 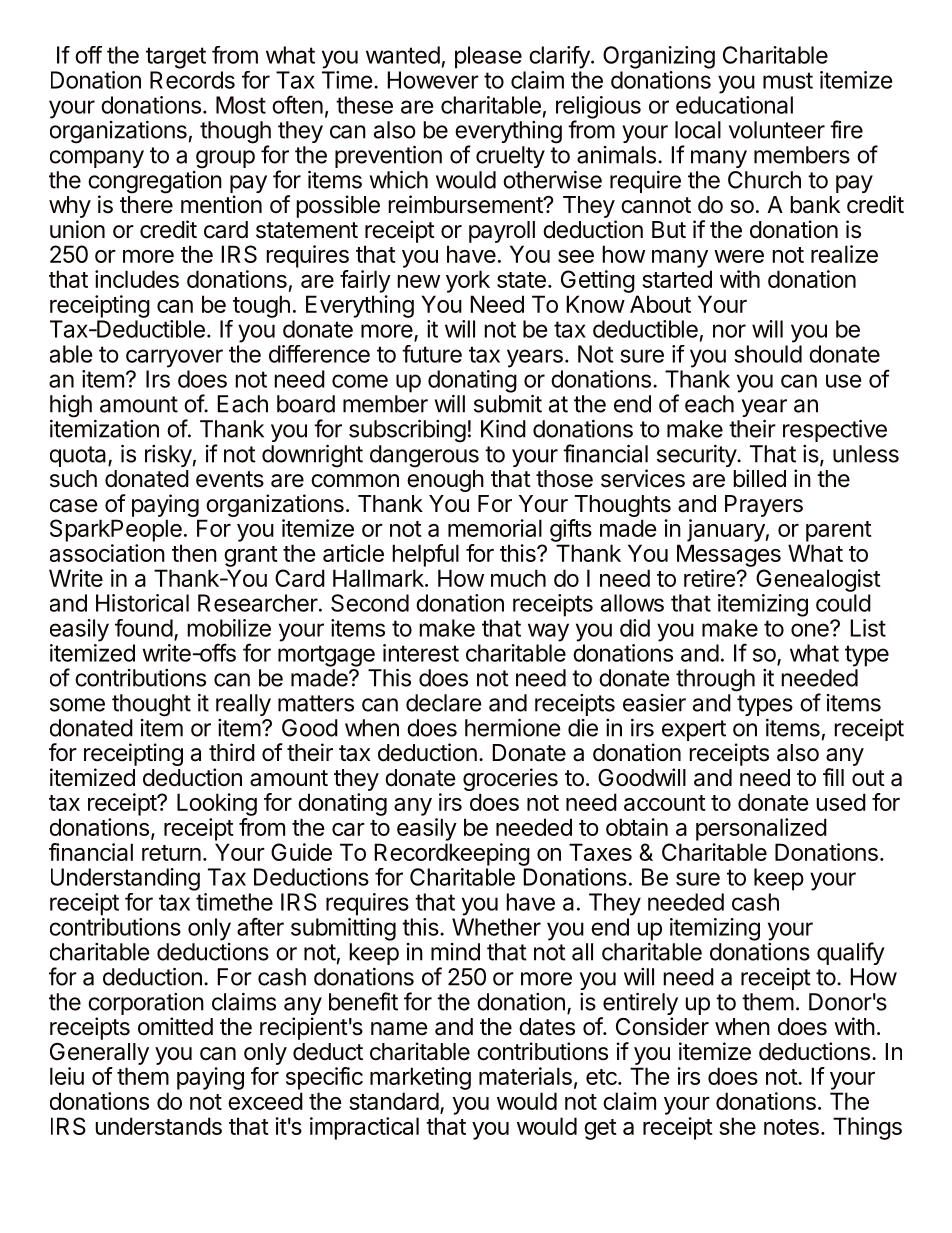 What do you see at coordinates (503, 428) in the screenshot?
I see `Kind` at bounding box center [503, 428].
